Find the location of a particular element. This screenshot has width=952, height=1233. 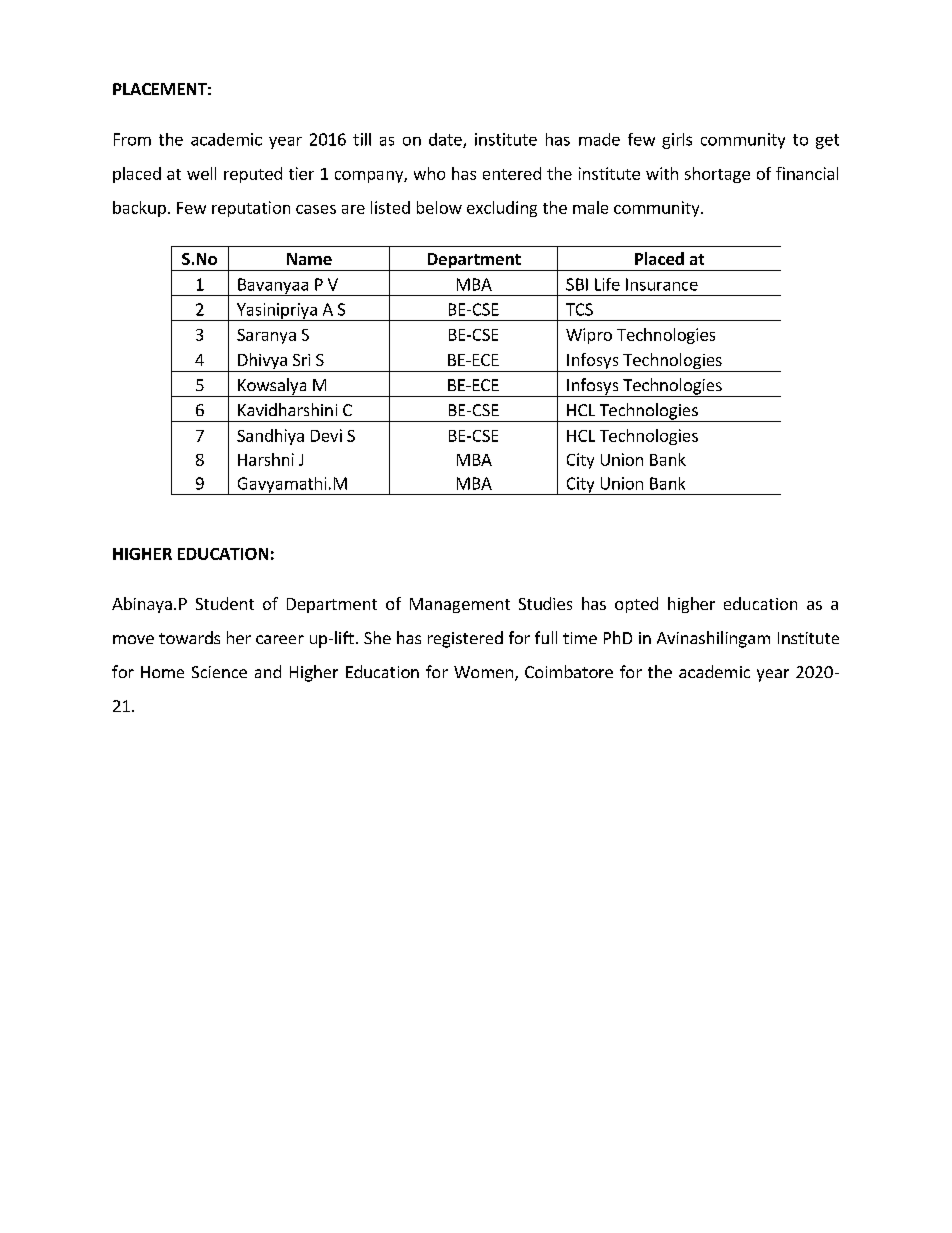

date is located at coordinates (446, 140).
